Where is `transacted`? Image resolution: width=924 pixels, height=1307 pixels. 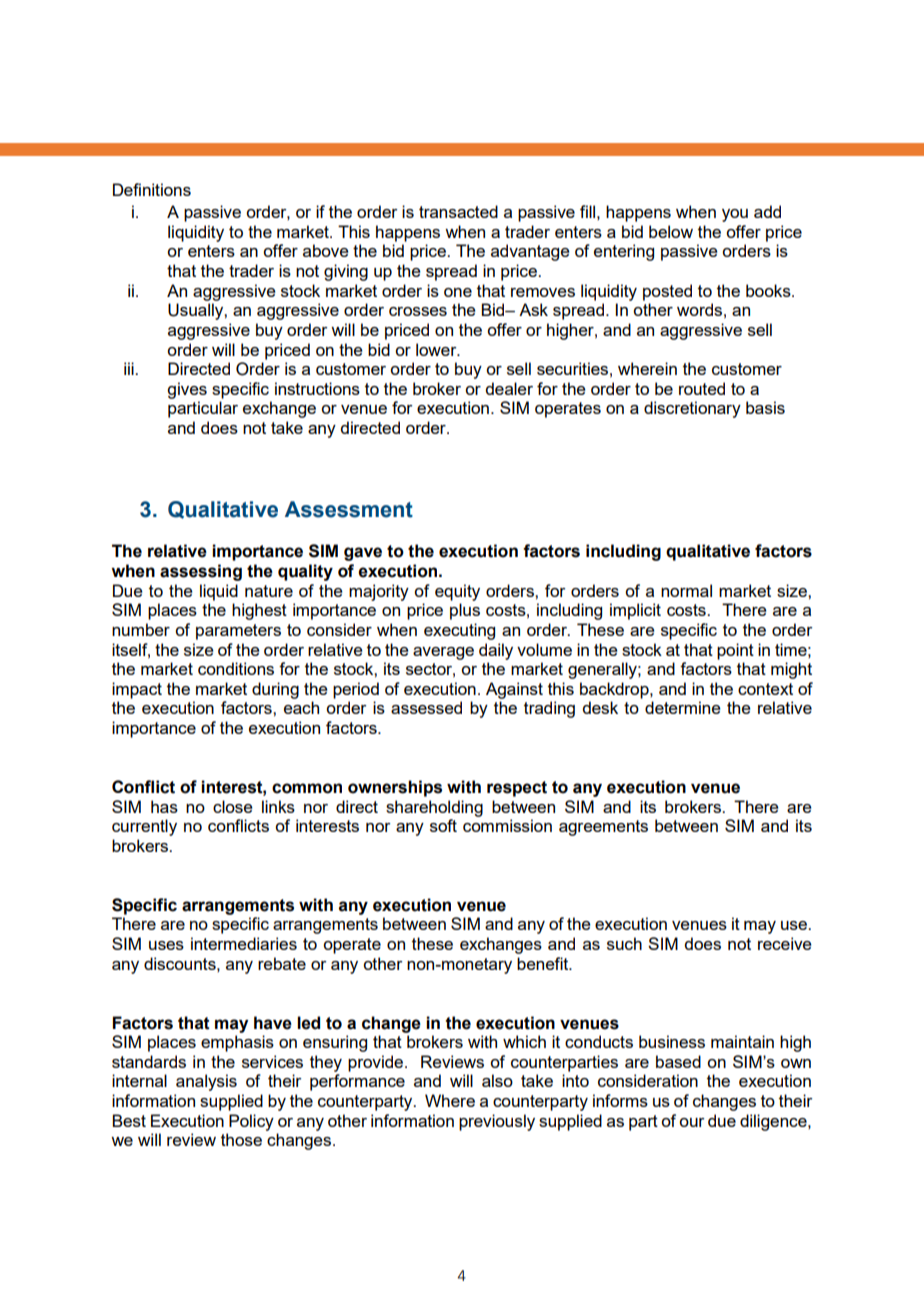 transacted is located at coordinates (458, 211).
